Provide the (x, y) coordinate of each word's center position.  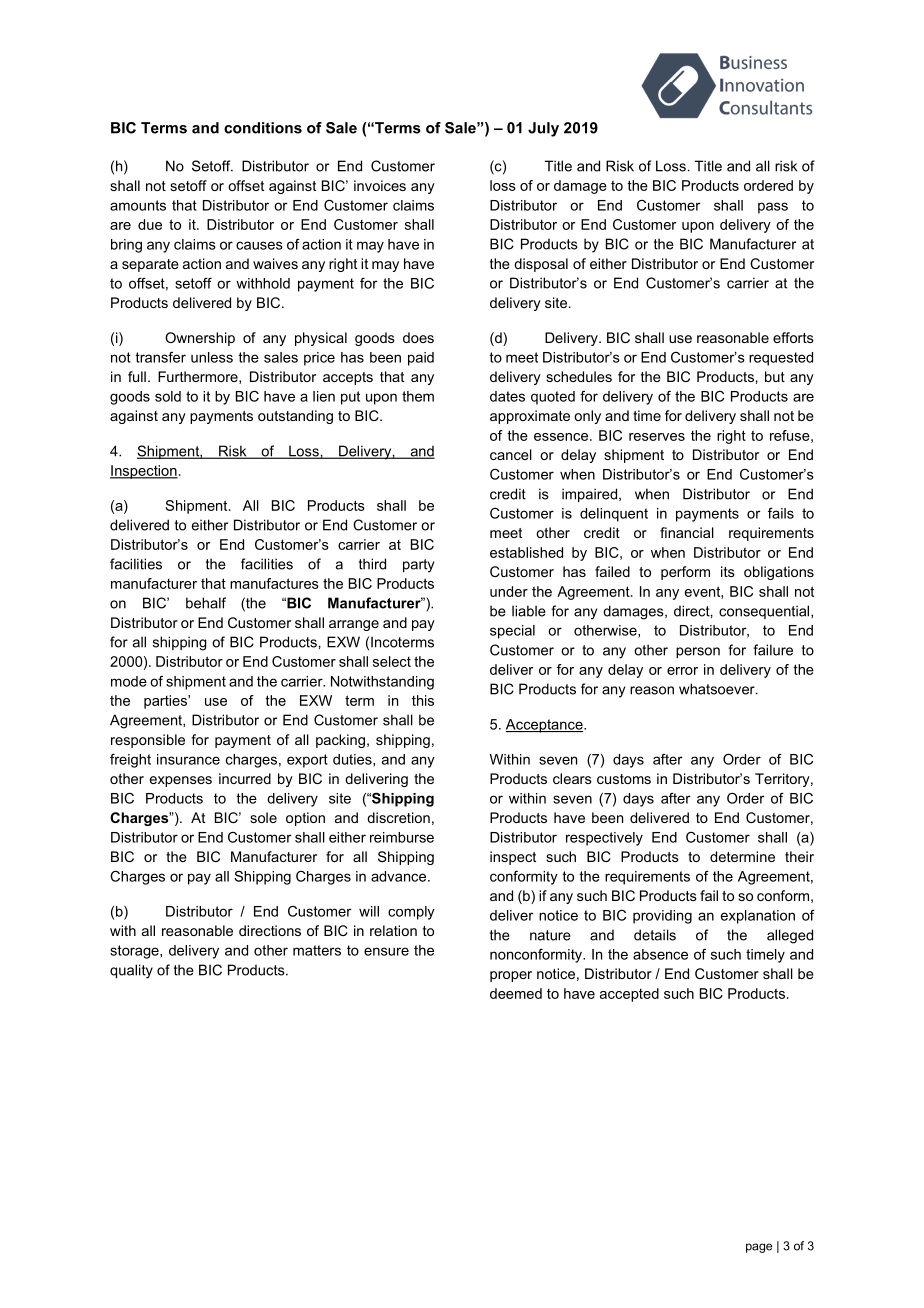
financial (687, 532)
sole (263, 817)
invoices (380, 185)
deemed (516, 993)
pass (773, 208)
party (418, 566)
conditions (263, 128)
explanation (758, 917)
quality (131, 971)
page (759, 1248)
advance (400, 876)
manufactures (274, 583)
